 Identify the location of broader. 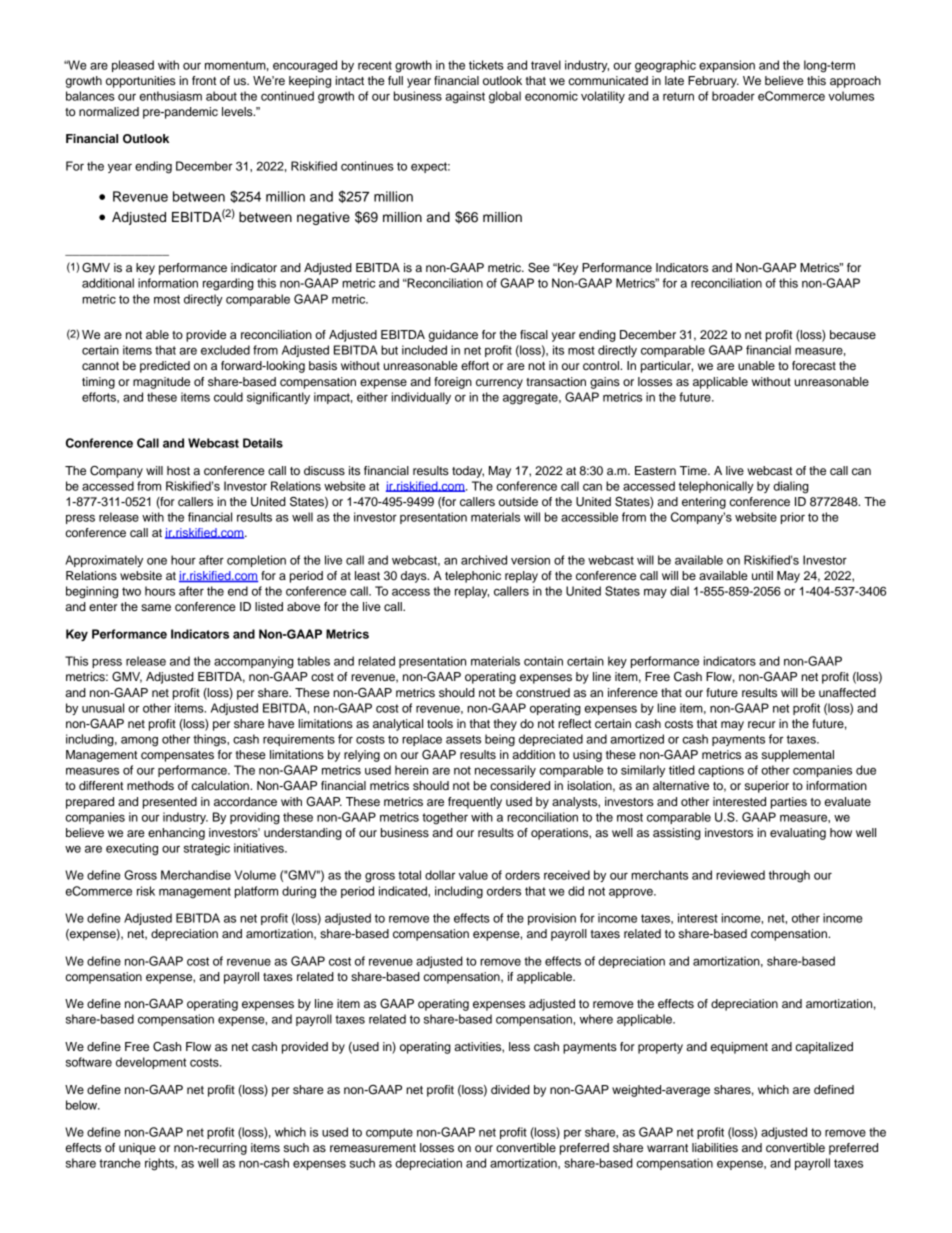
(733, 96).
